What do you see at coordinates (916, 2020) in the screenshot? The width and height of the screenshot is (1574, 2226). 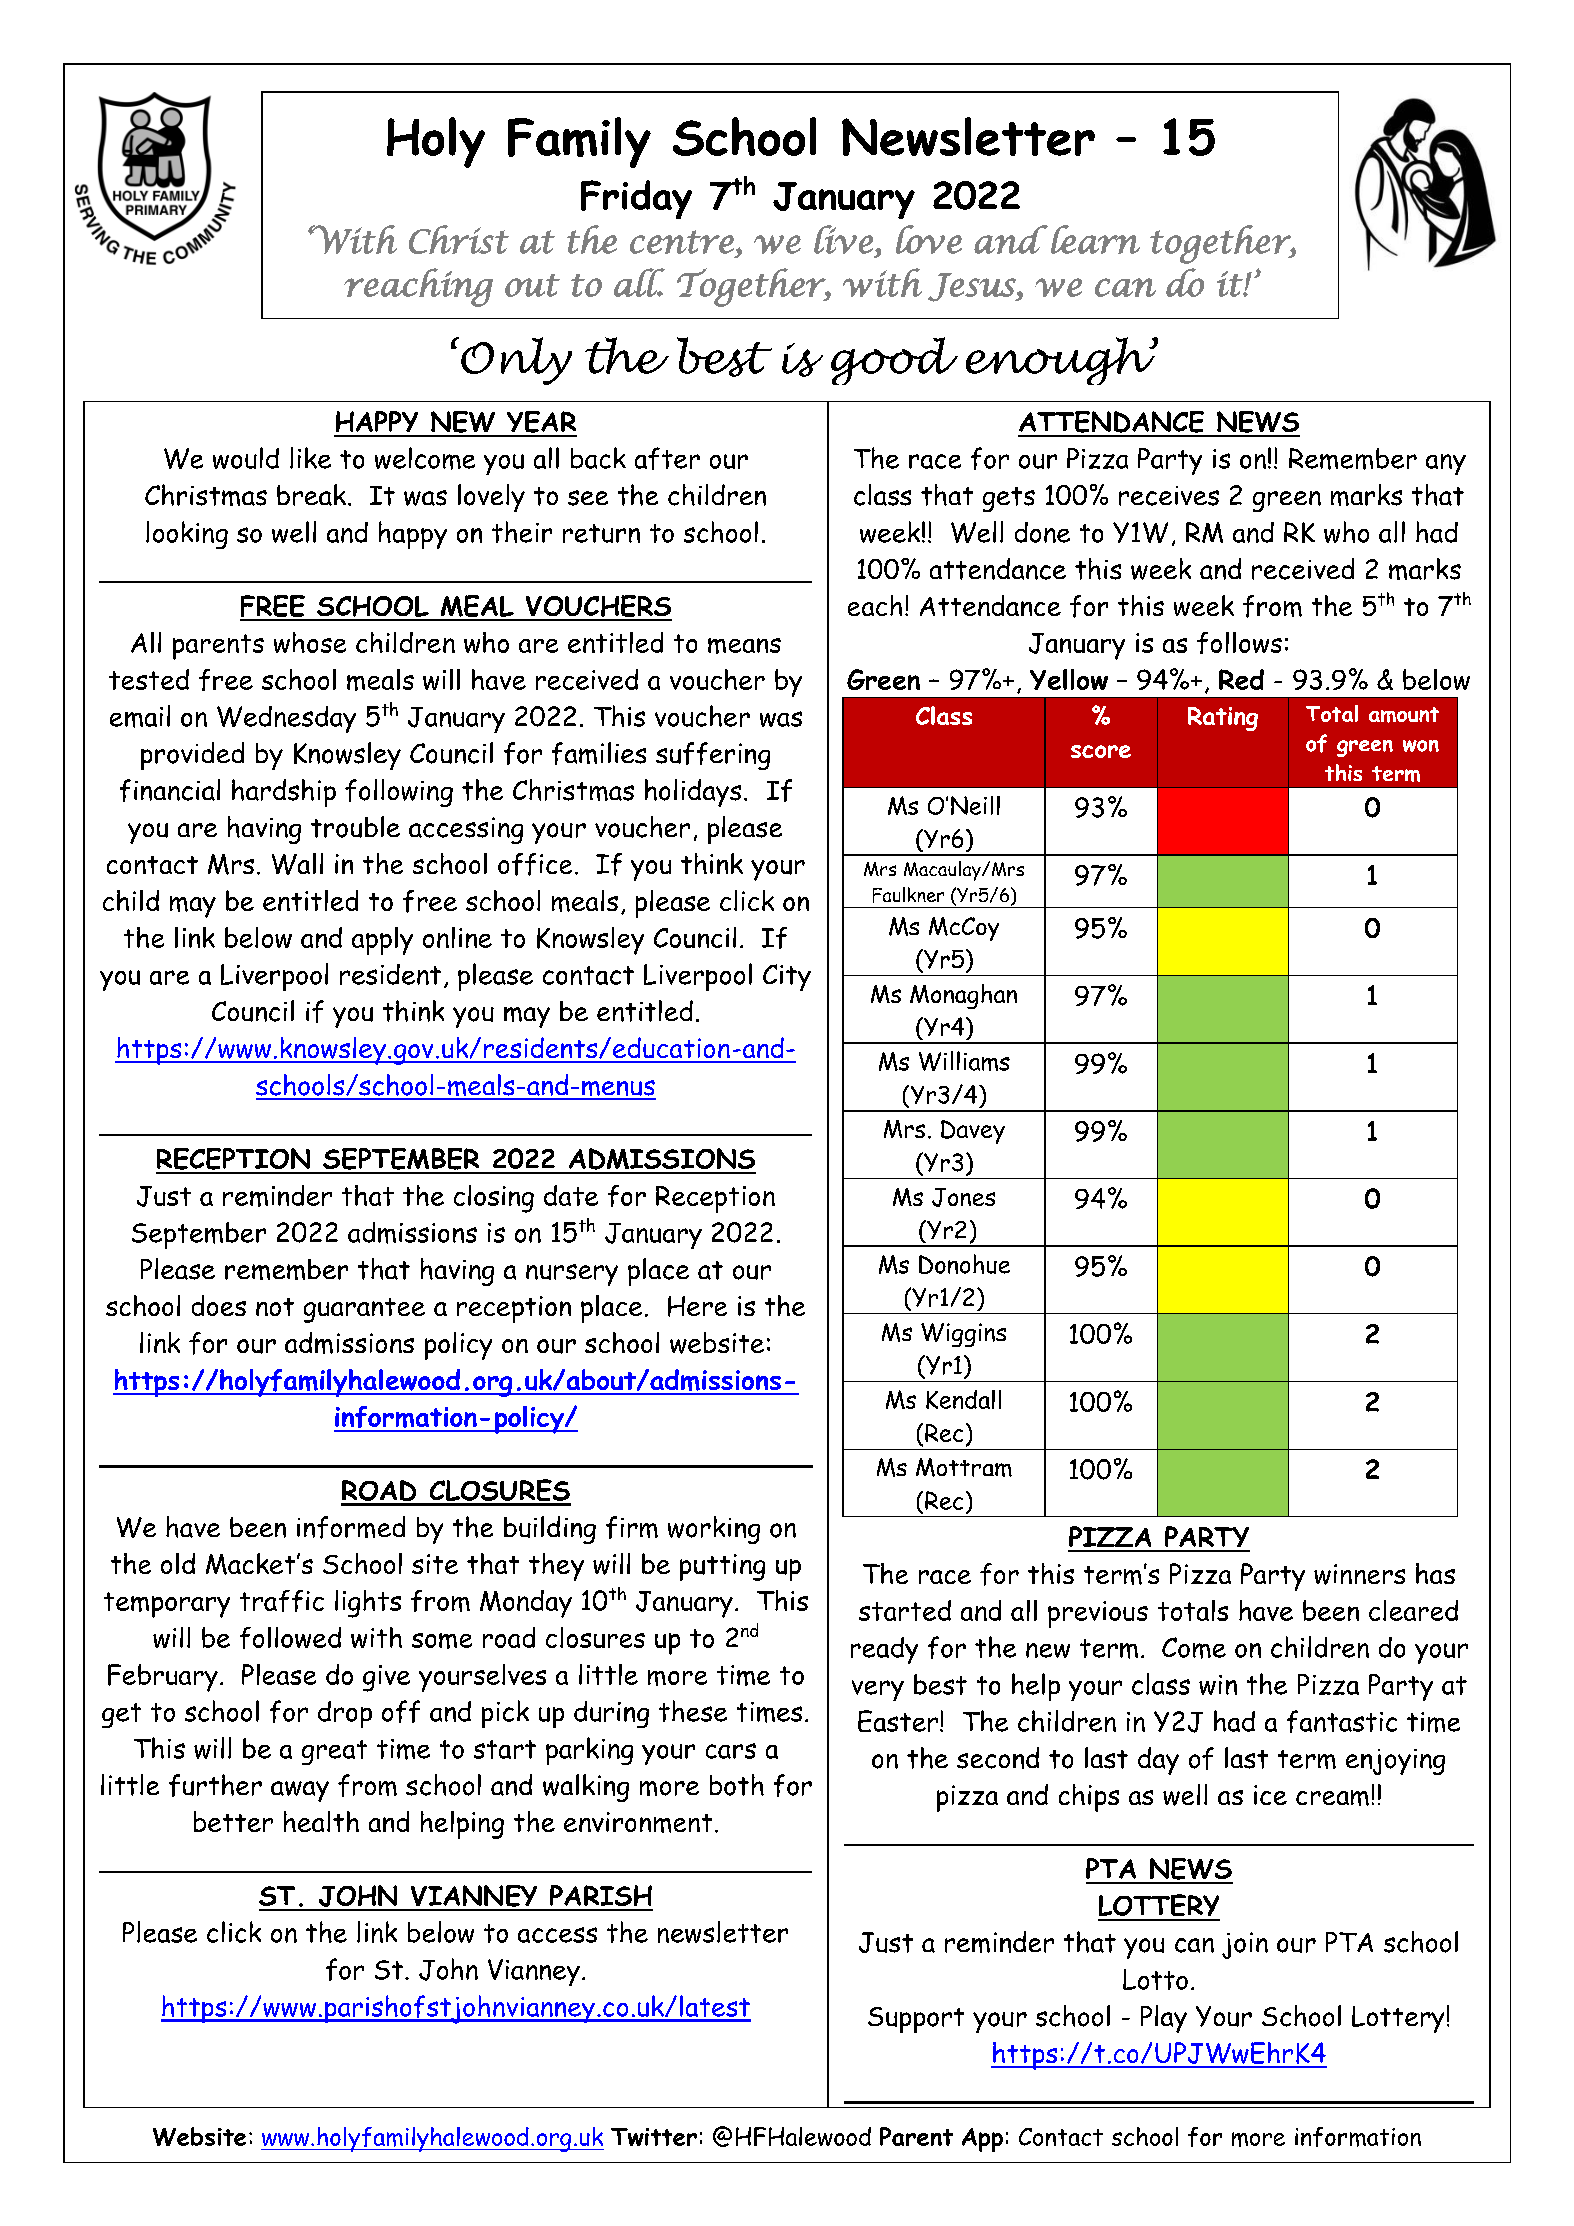 I see `Support` at bounding box center [916, 2020].
